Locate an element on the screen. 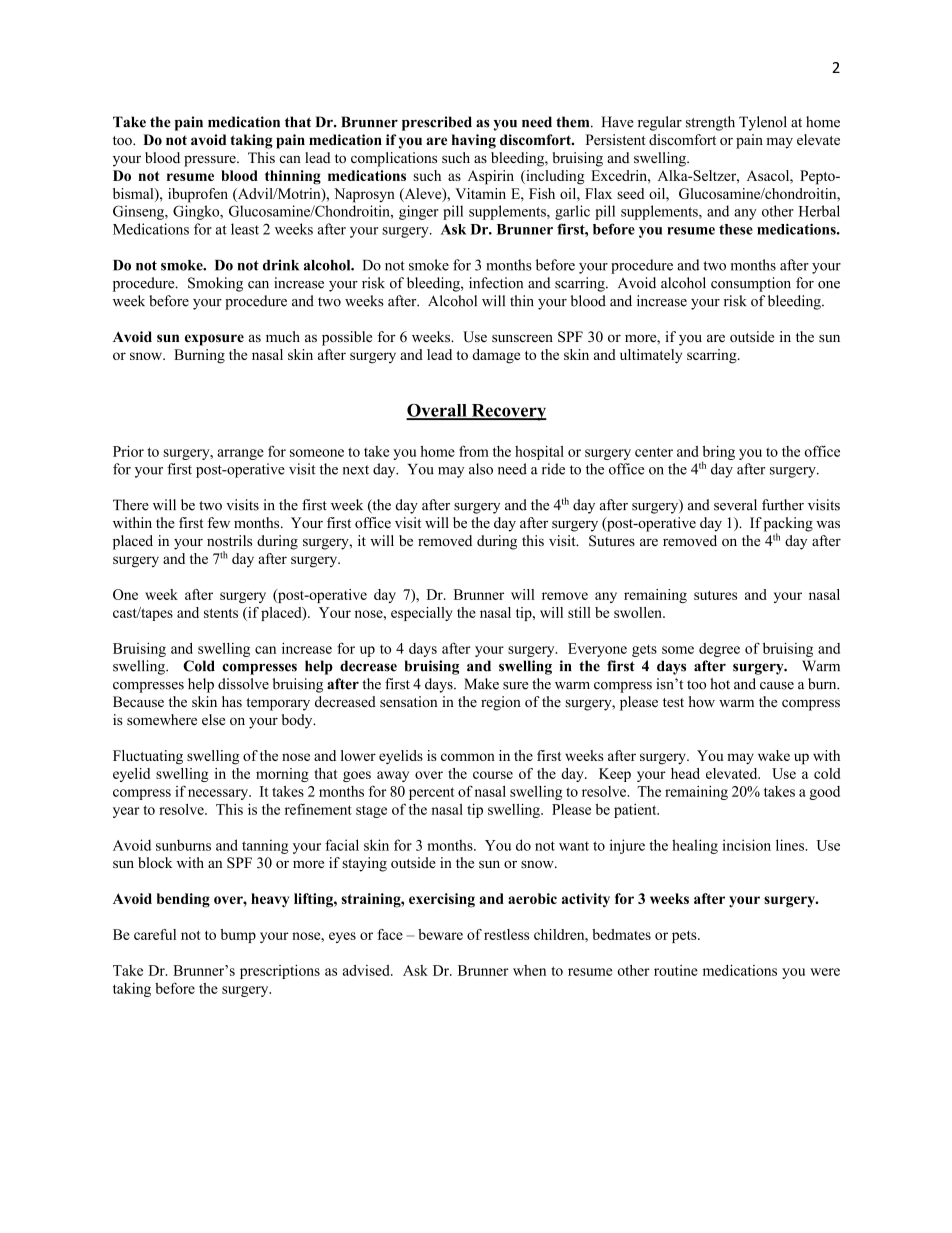  having is located at coordinates (474, 141).
